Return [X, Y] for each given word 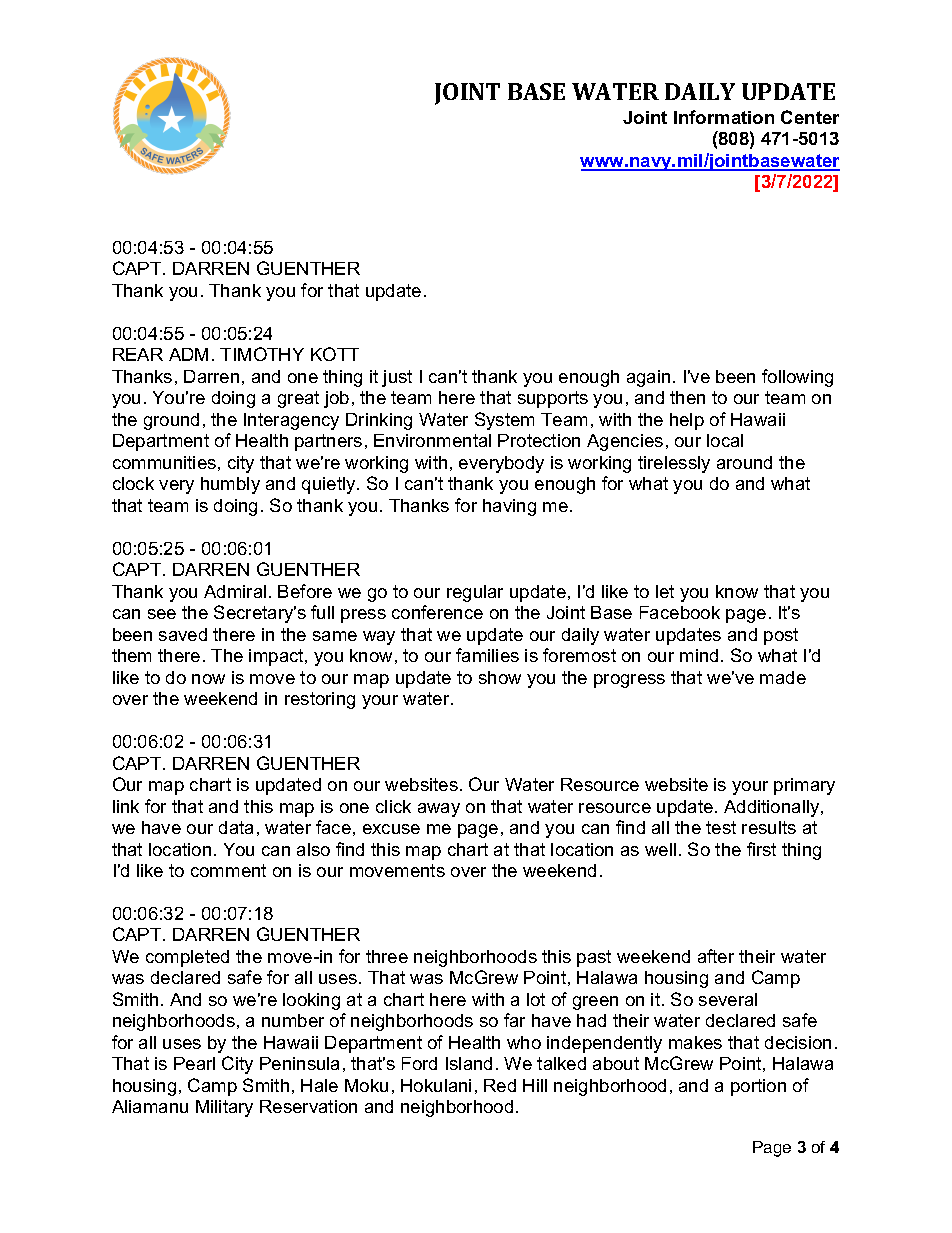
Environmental [432, 440]
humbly [230, 485]
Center [810, 117]
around [744, 462]
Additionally [773, 808]
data [236, 827]
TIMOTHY [262, 354]
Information [724, 117]
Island [469, 1063]
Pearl [194, 1063]
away [439, 810]
